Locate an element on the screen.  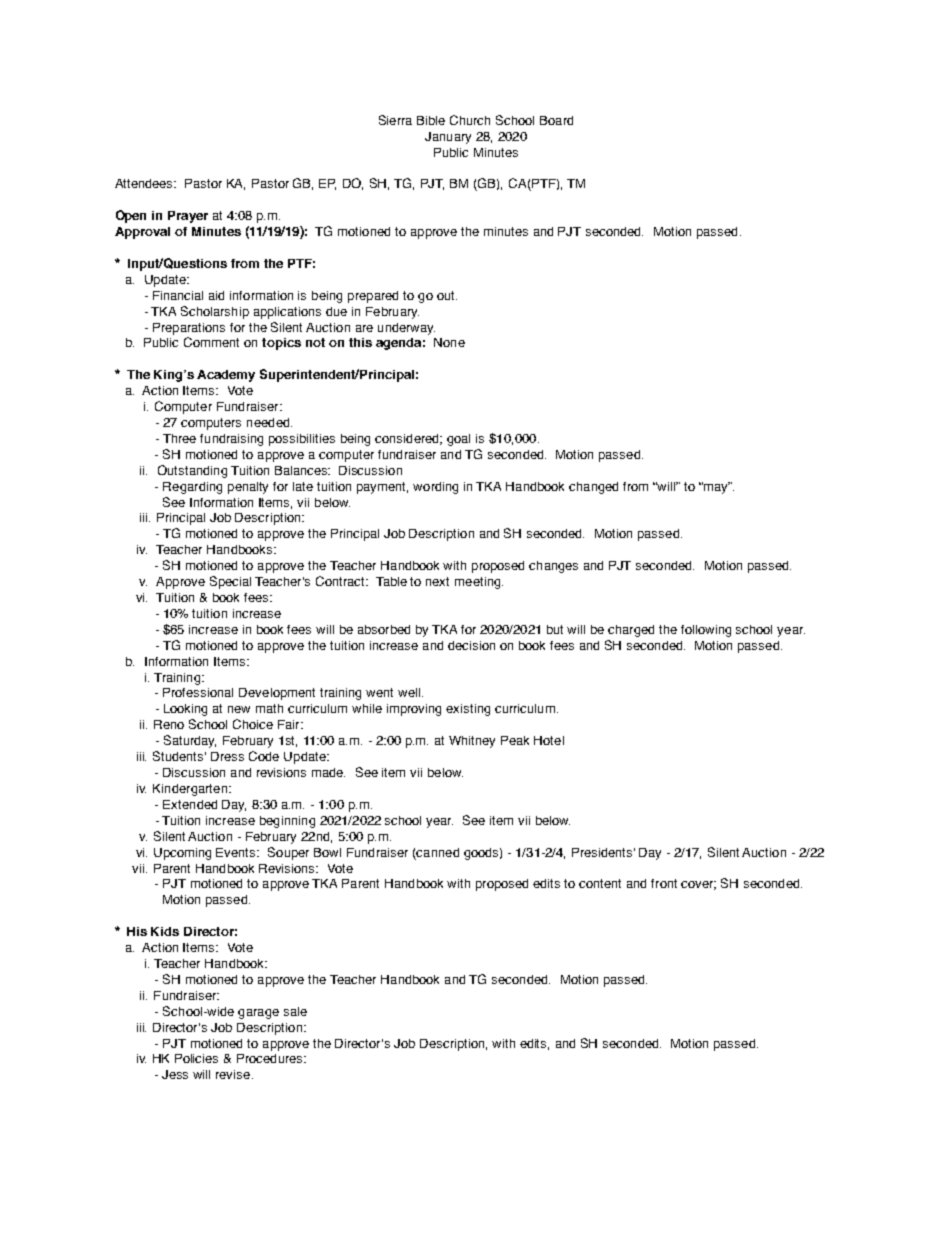
wording is located at coordinates (435, 488).
